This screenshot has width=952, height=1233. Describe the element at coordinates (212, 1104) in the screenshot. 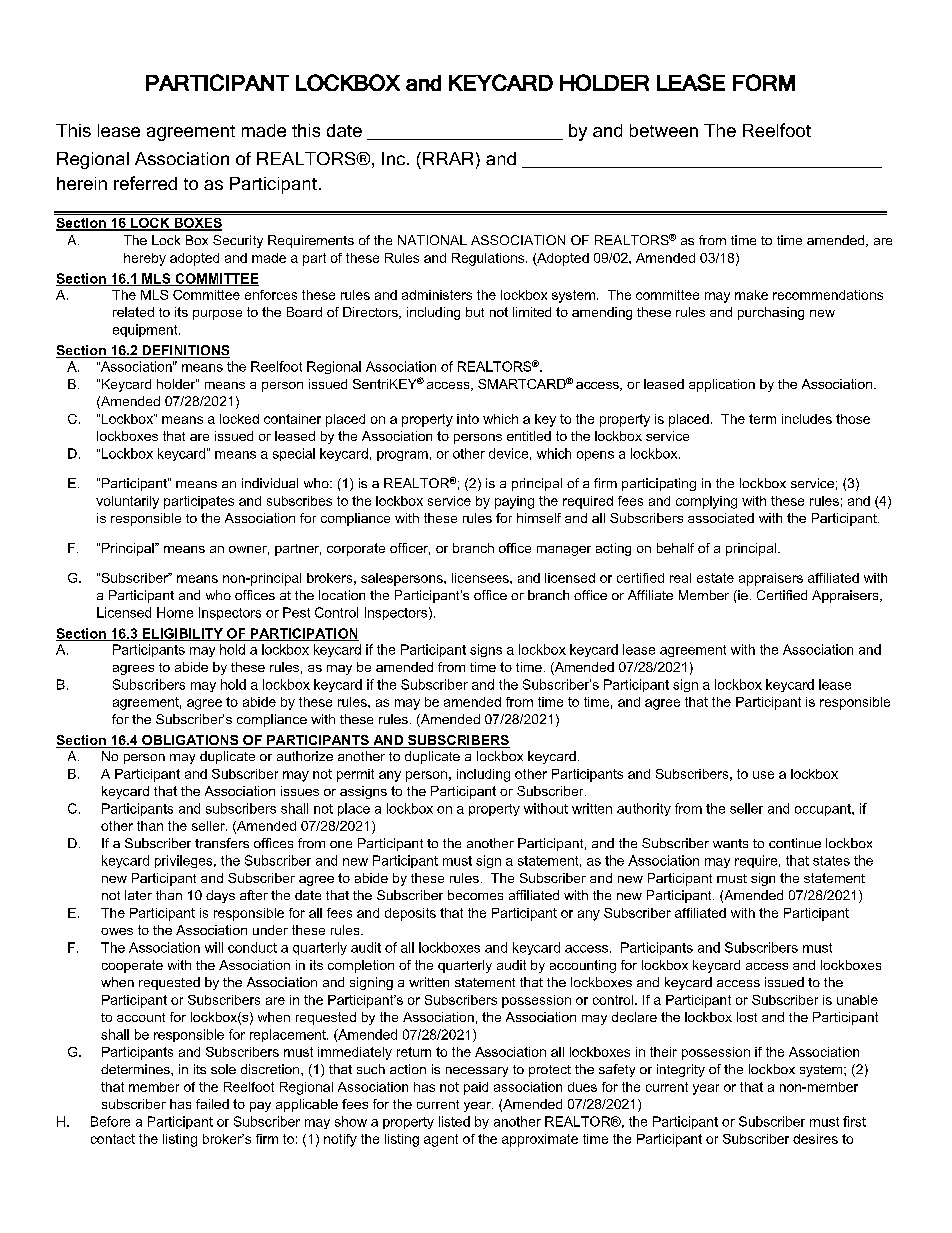

I see `failed` at that location.
